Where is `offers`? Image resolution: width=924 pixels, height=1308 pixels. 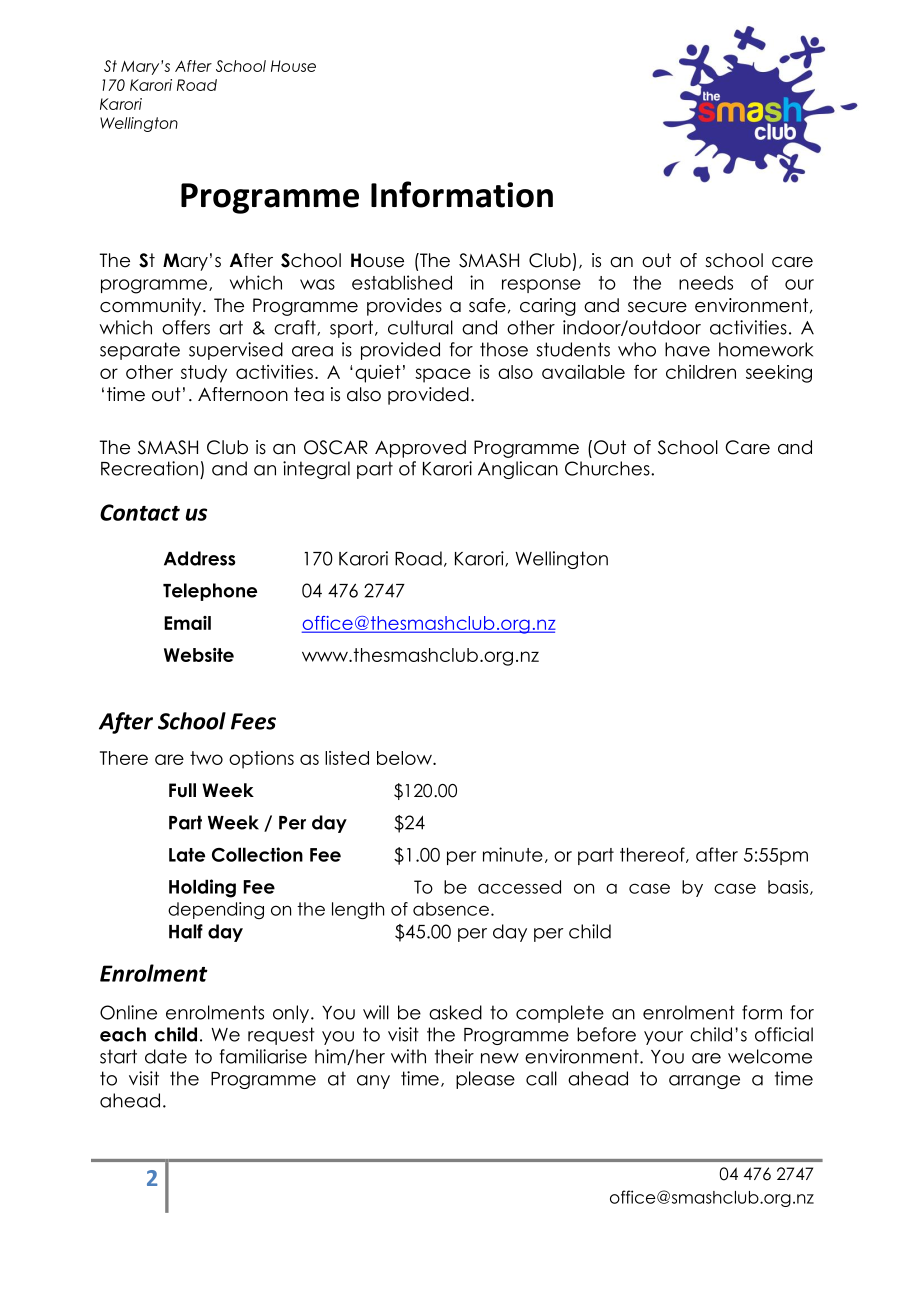 offers is located at coordinates (186, 327).
